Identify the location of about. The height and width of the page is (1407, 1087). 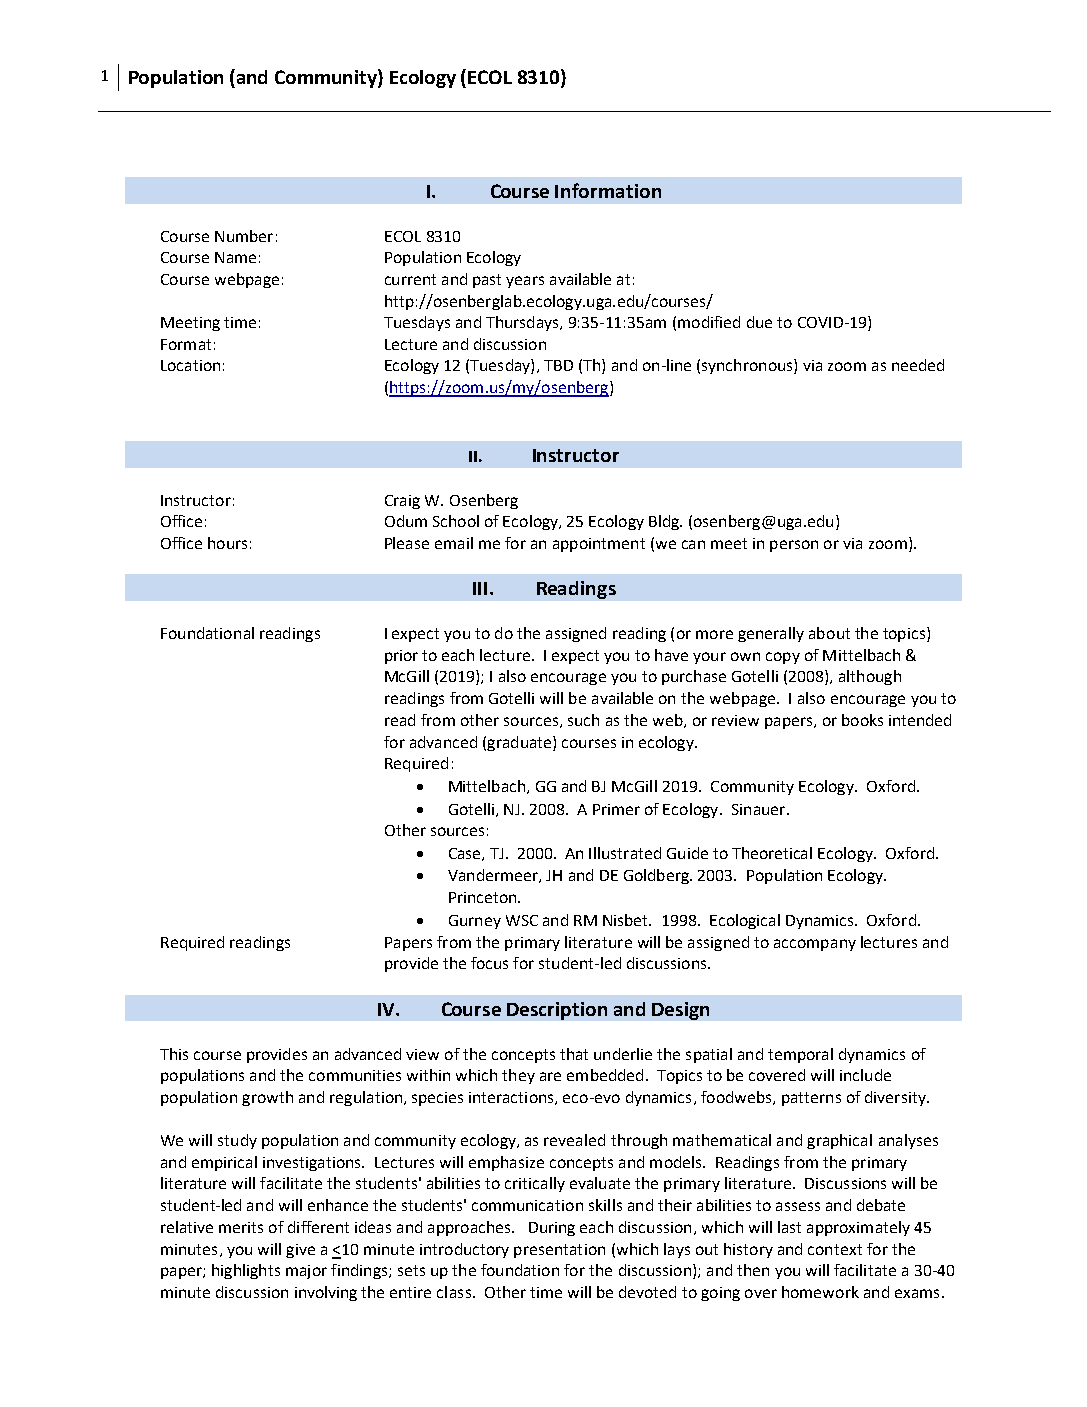
(829, 633).
